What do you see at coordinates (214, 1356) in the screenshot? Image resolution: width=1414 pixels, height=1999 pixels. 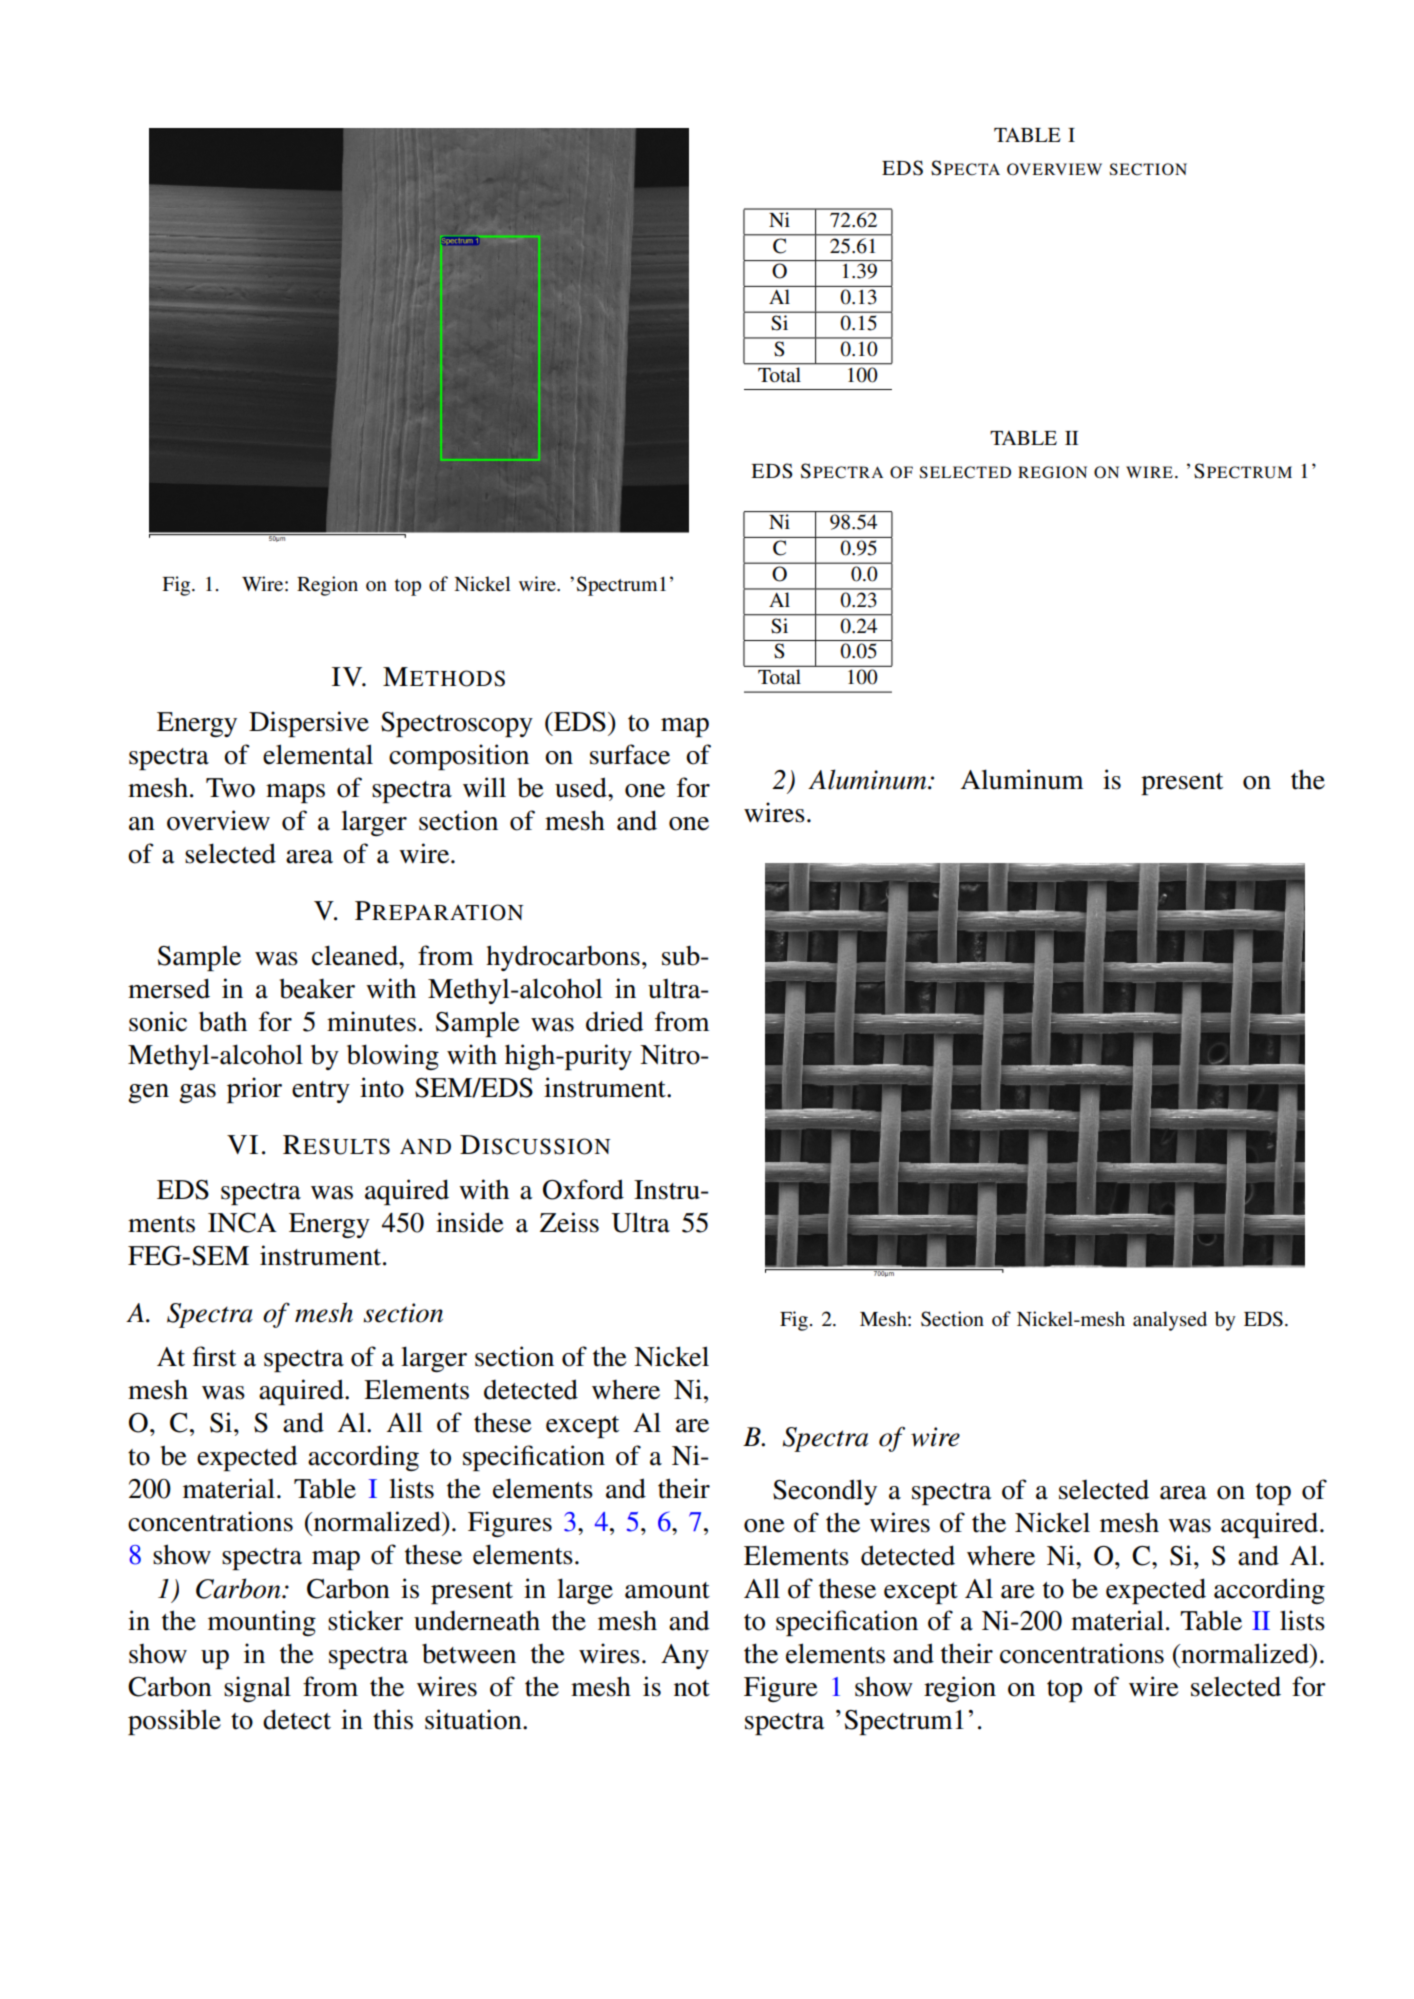 I see `first` at bounding box center [214, 1356].
